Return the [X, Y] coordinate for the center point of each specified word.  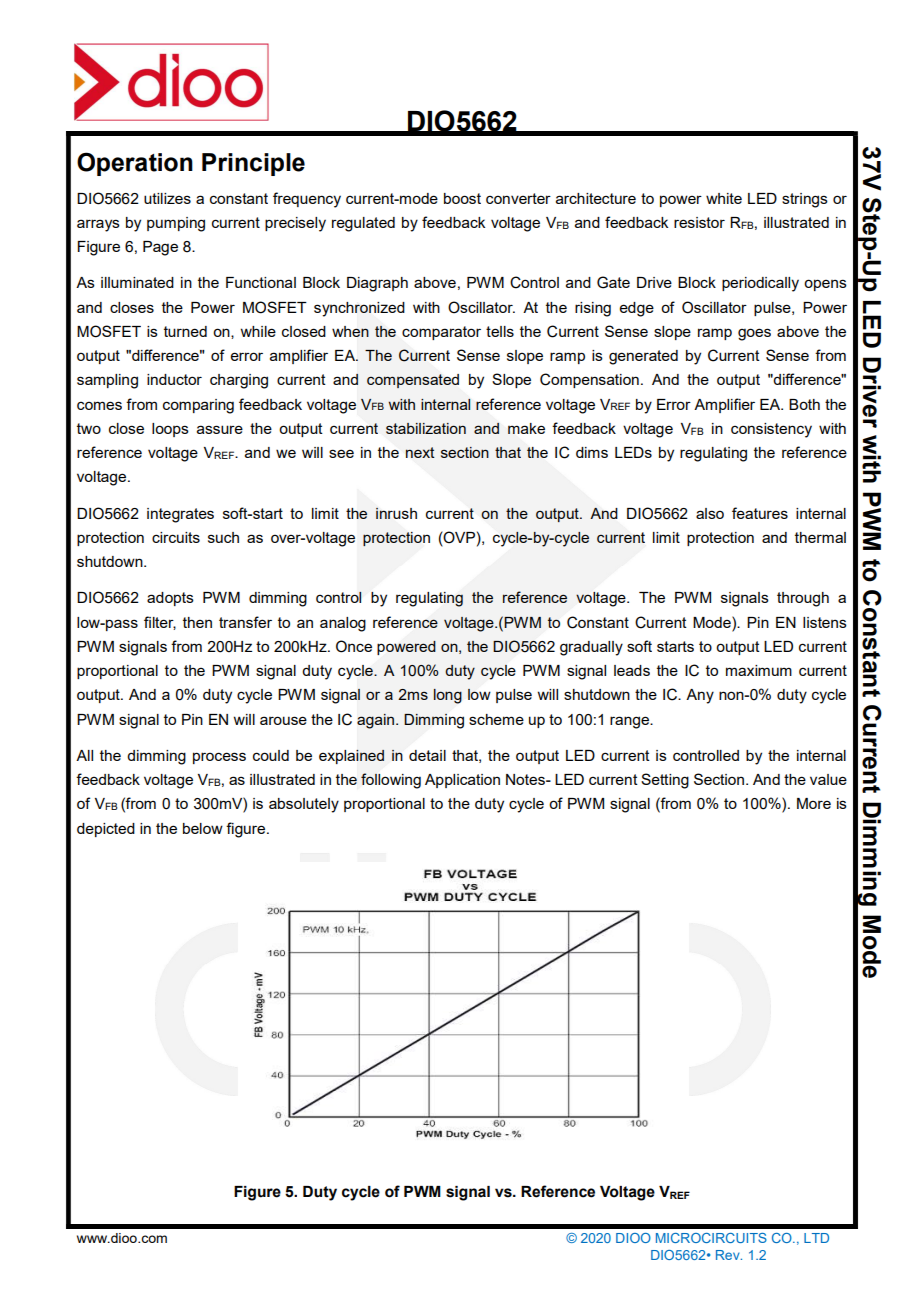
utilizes [167, 198]
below [203, 828]
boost [462, 198]
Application [462, 781]
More [814, 803]
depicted [106, 830]
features [760, 513]
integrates [180, 515]
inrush [396, 513]
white [724, 198]
